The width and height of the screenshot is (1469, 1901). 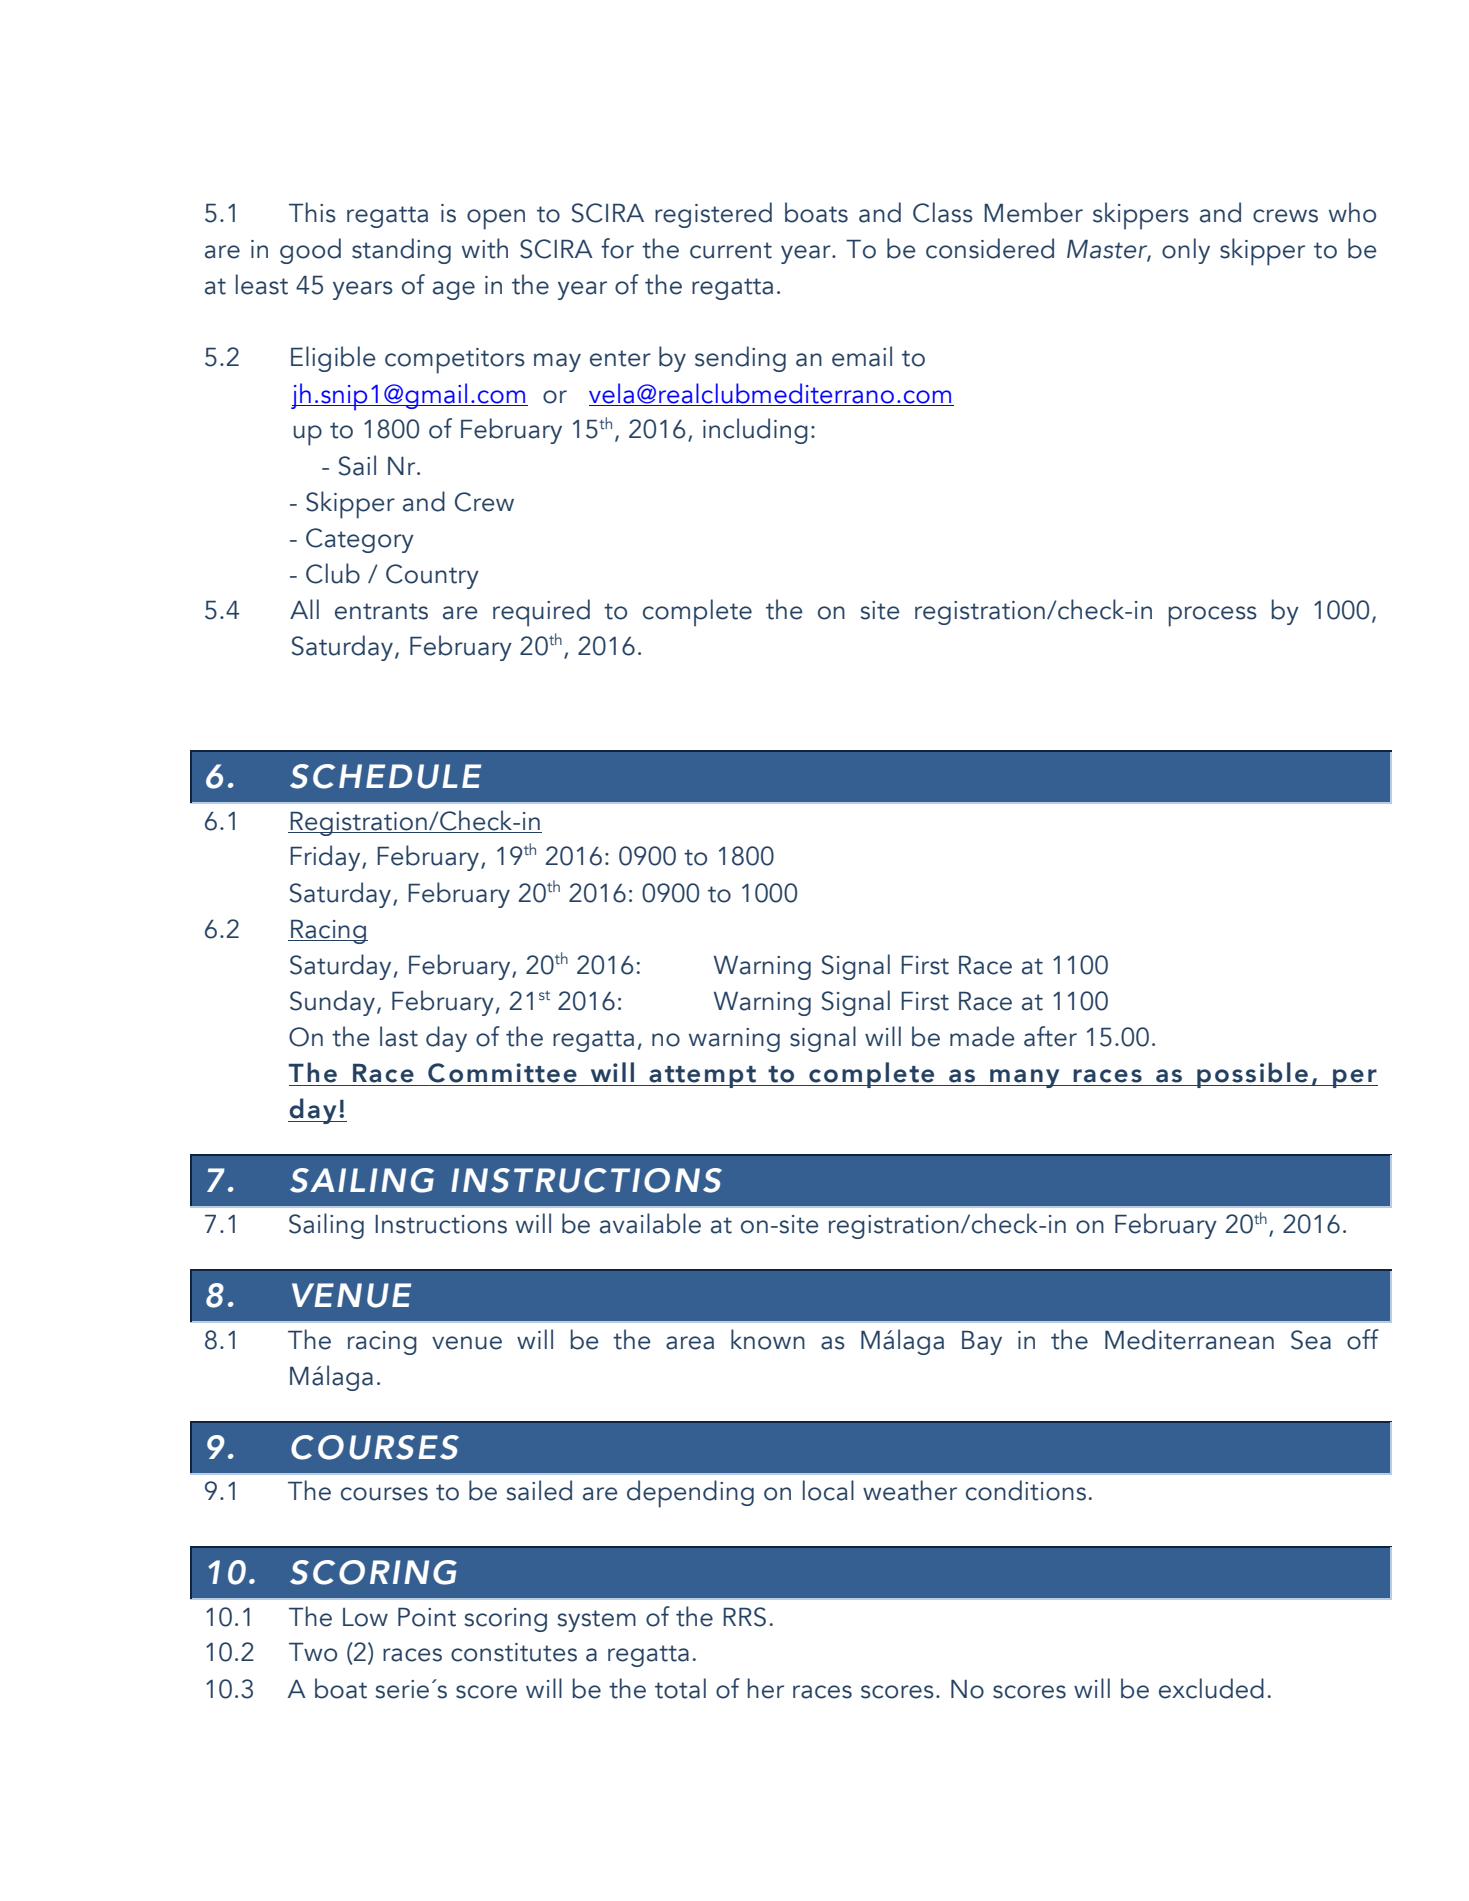 I want to click on Mediterranean, so click(x=1189, y=1339).
